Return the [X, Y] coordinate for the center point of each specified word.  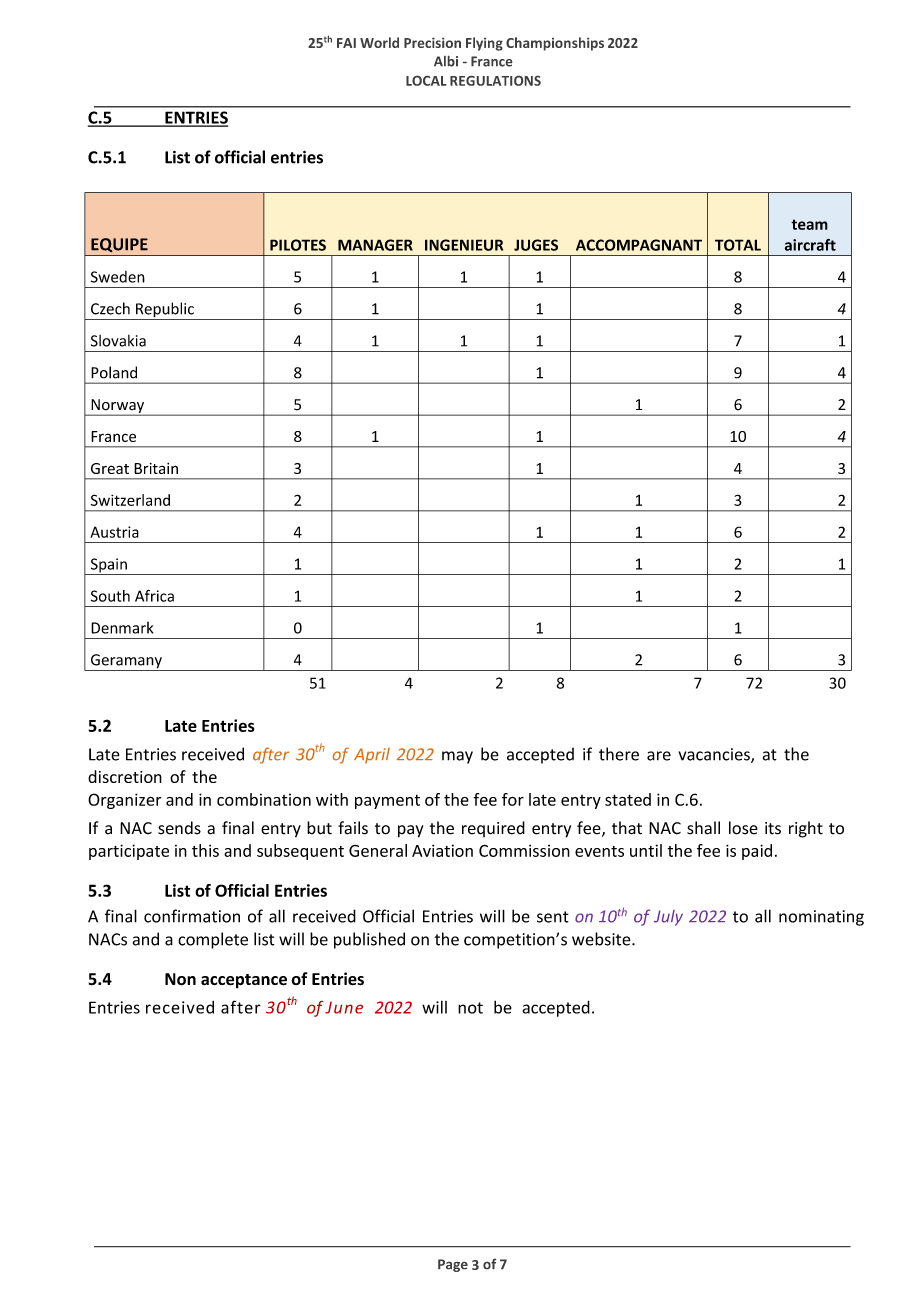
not [470, 1008]
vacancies [715, 755]
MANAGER [375, 245]
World [379, 42]
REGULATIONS [495, 81]
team [809, 224]
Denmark [122, 628]
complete [213, 940]
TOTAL [738, 245]
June [344, 1007]
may [457, 757]
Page [453, 1265]
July [668, 918]
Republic [165, 311]
